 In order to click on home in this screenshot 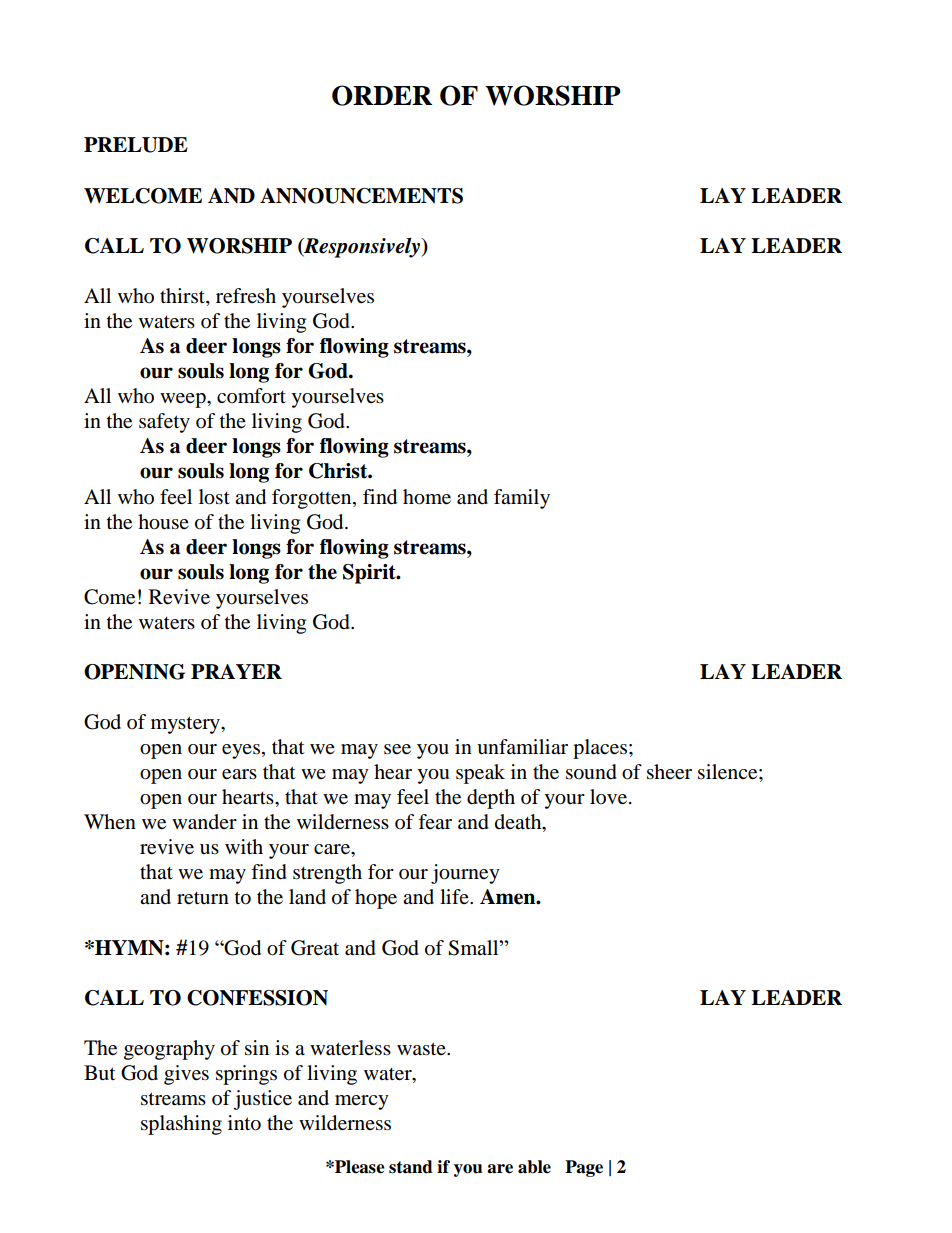, I will do `click(427, 497)`.
